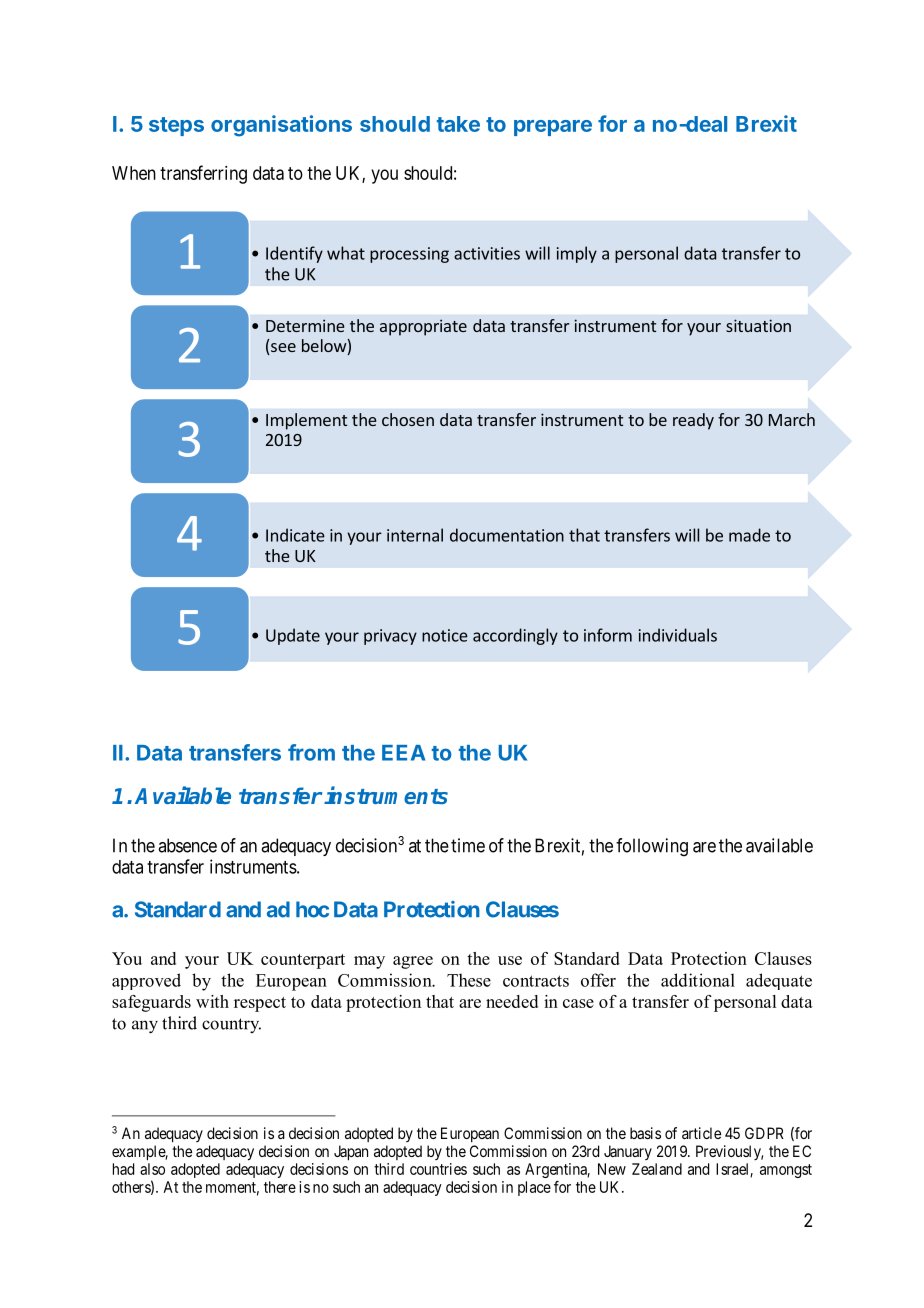  What do you see at coordinates (415, 535) in the page?
I see `internal` at bounding box center [415, 535].
